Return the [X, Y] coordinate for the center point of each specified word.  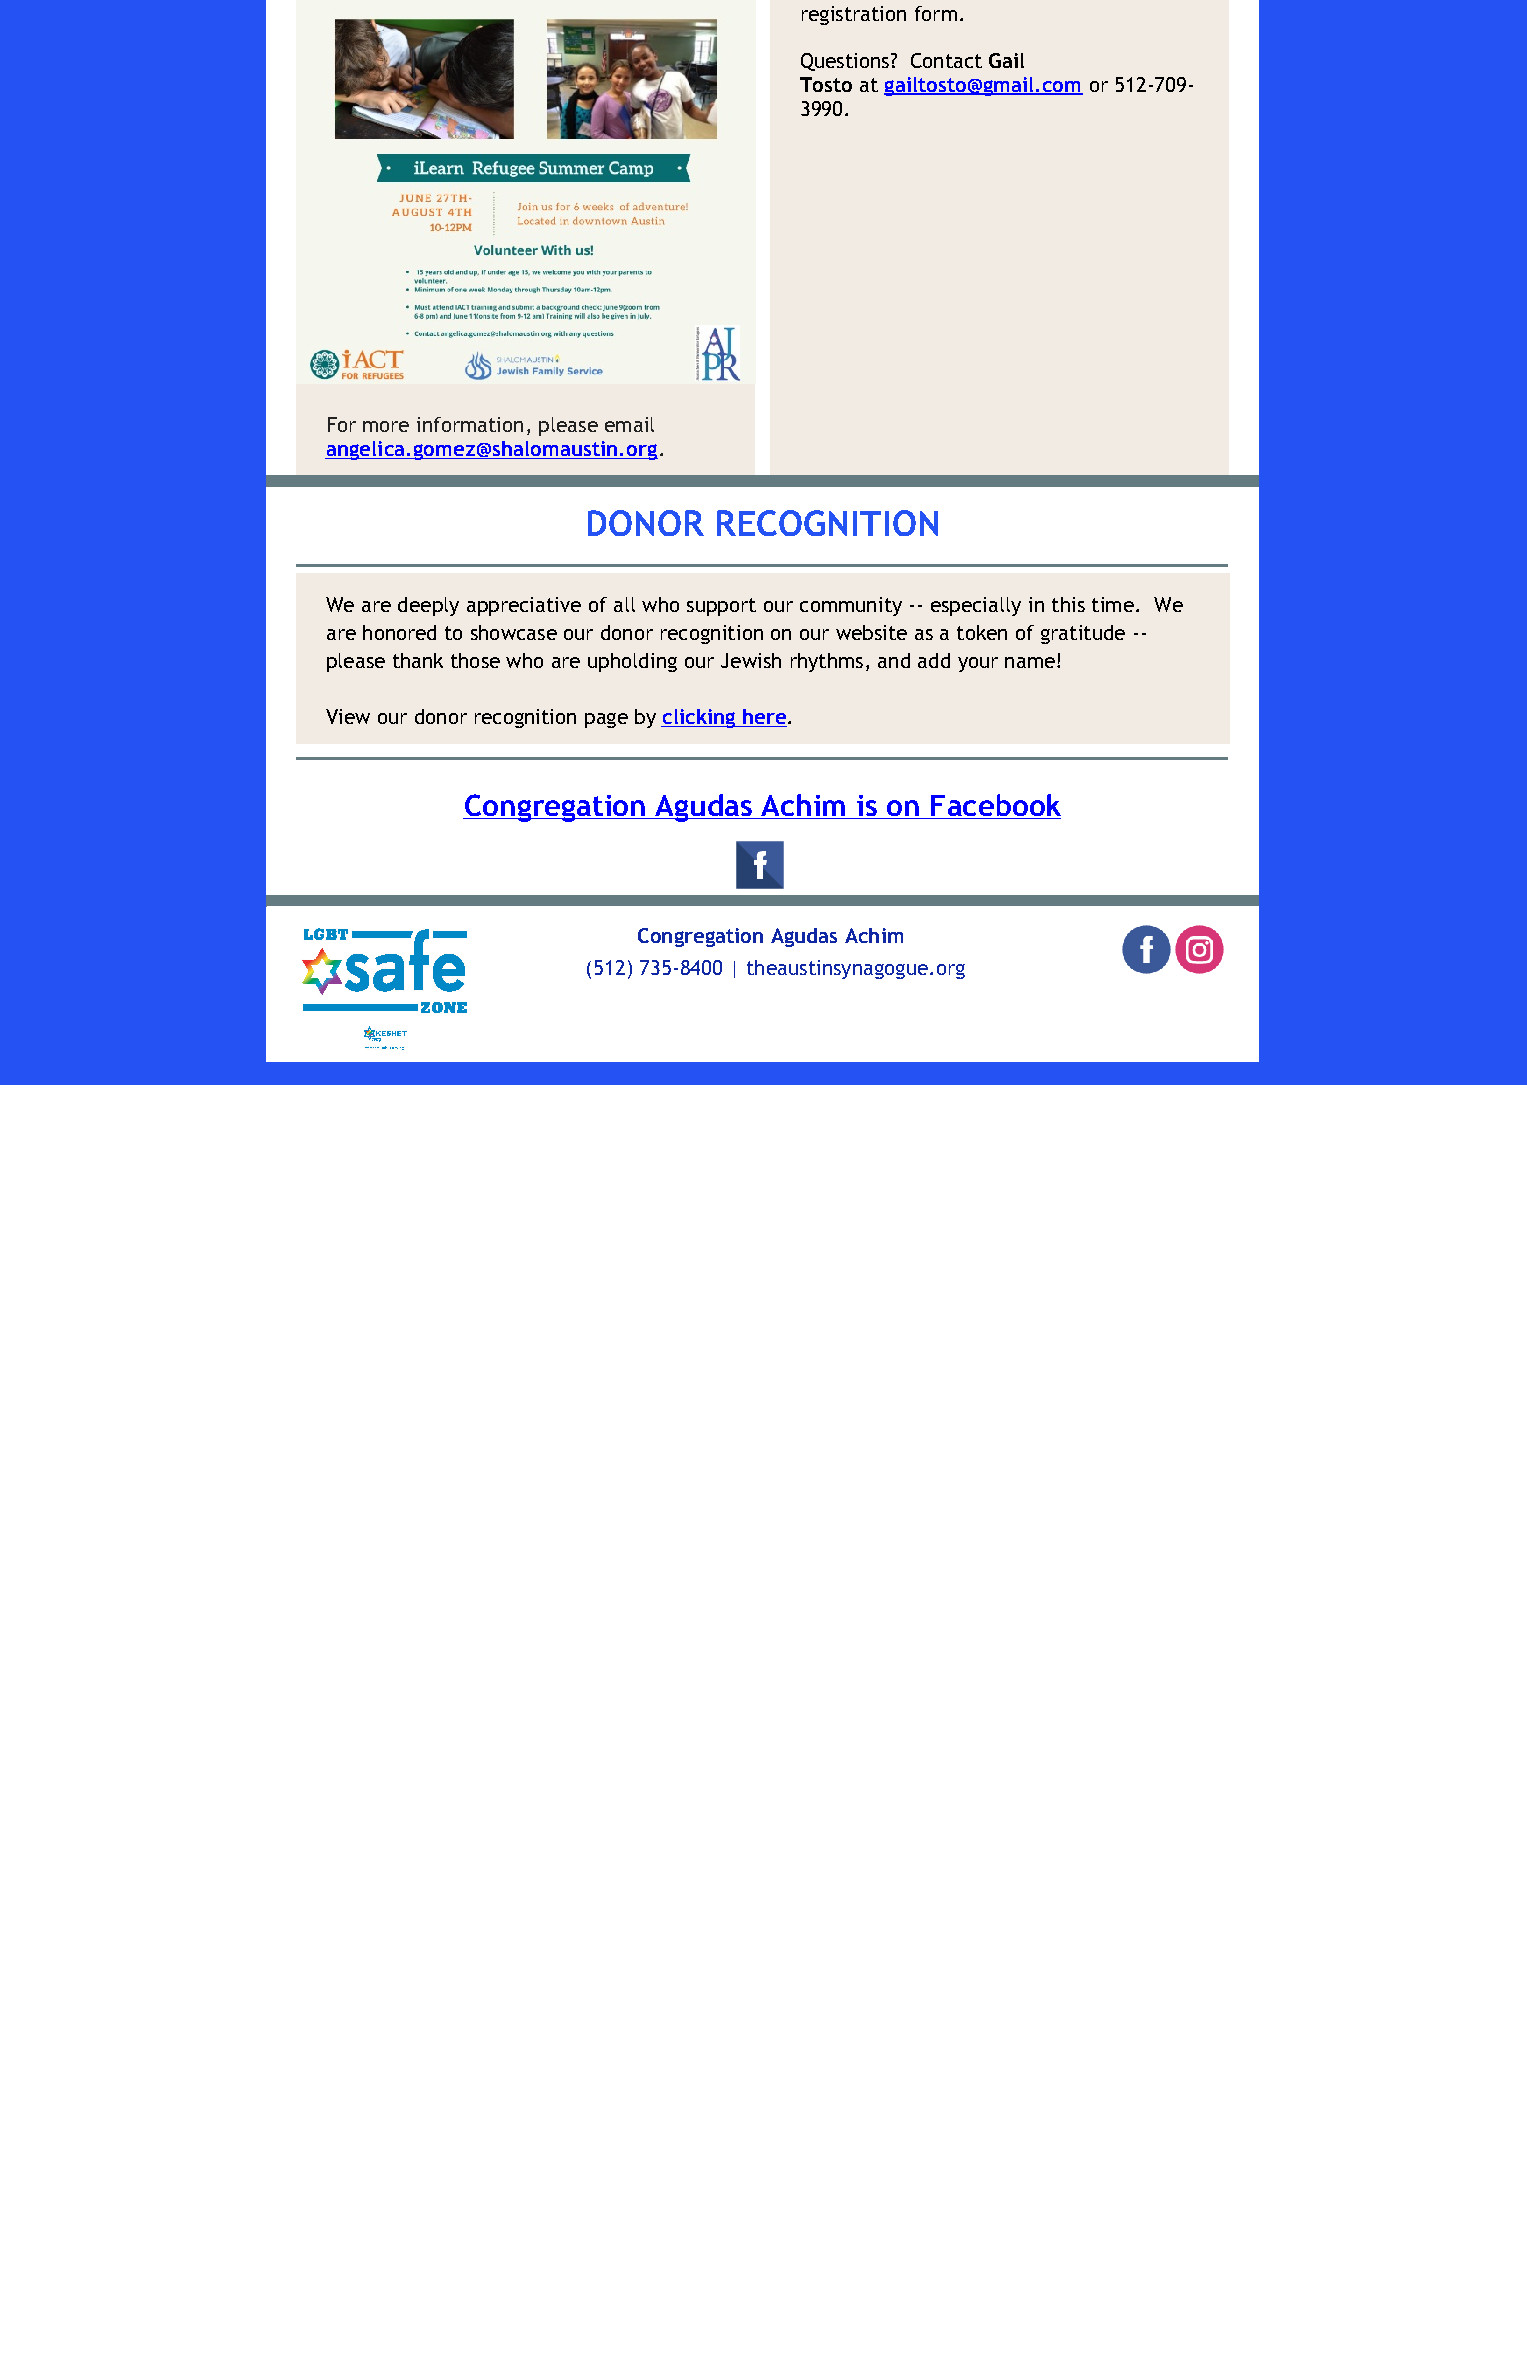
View [348, 716]
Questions [846, 62]
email [629, 424]
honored [399, 632]
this [1068, 604]
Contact [946, 60]
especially [976, 606]
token [982, 632]
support [721, 607]
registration [854, 15]
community [851, 606]
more [386, 426]
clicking [699, 718]
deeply [428, 606]
